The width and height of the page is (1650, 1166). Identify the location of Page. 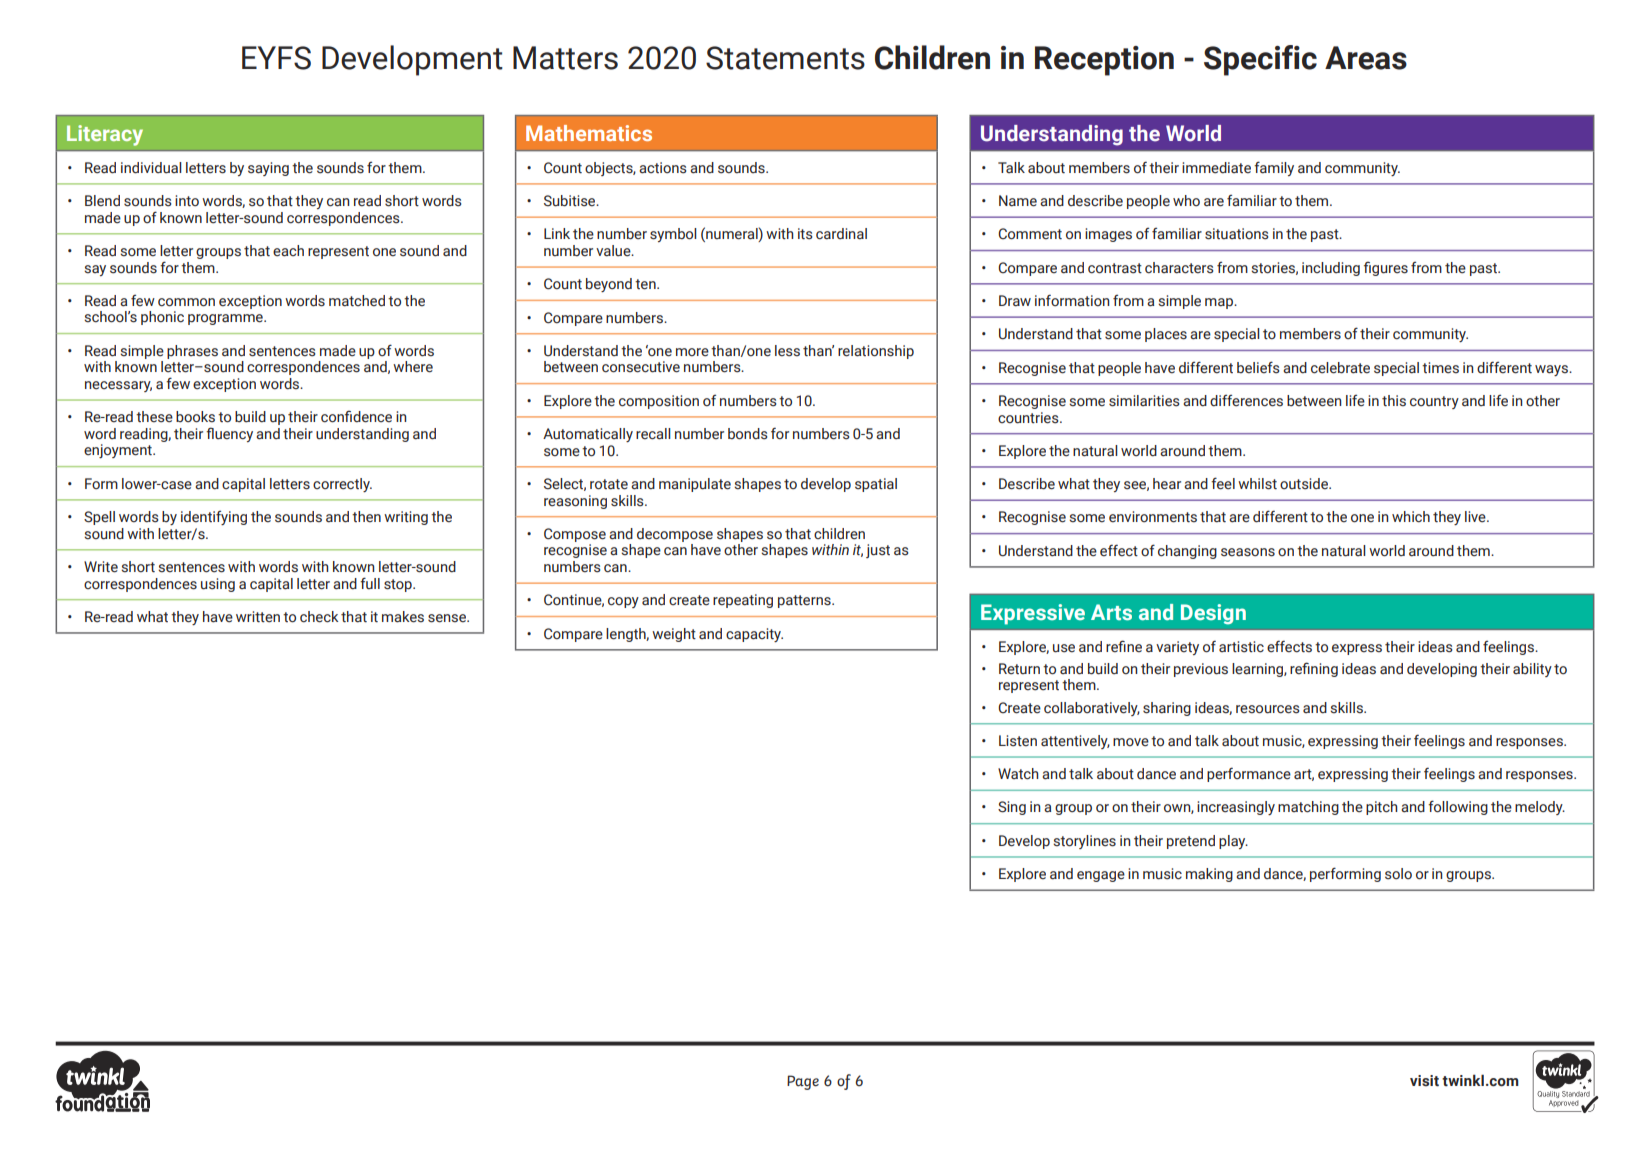
(803, 1082).
